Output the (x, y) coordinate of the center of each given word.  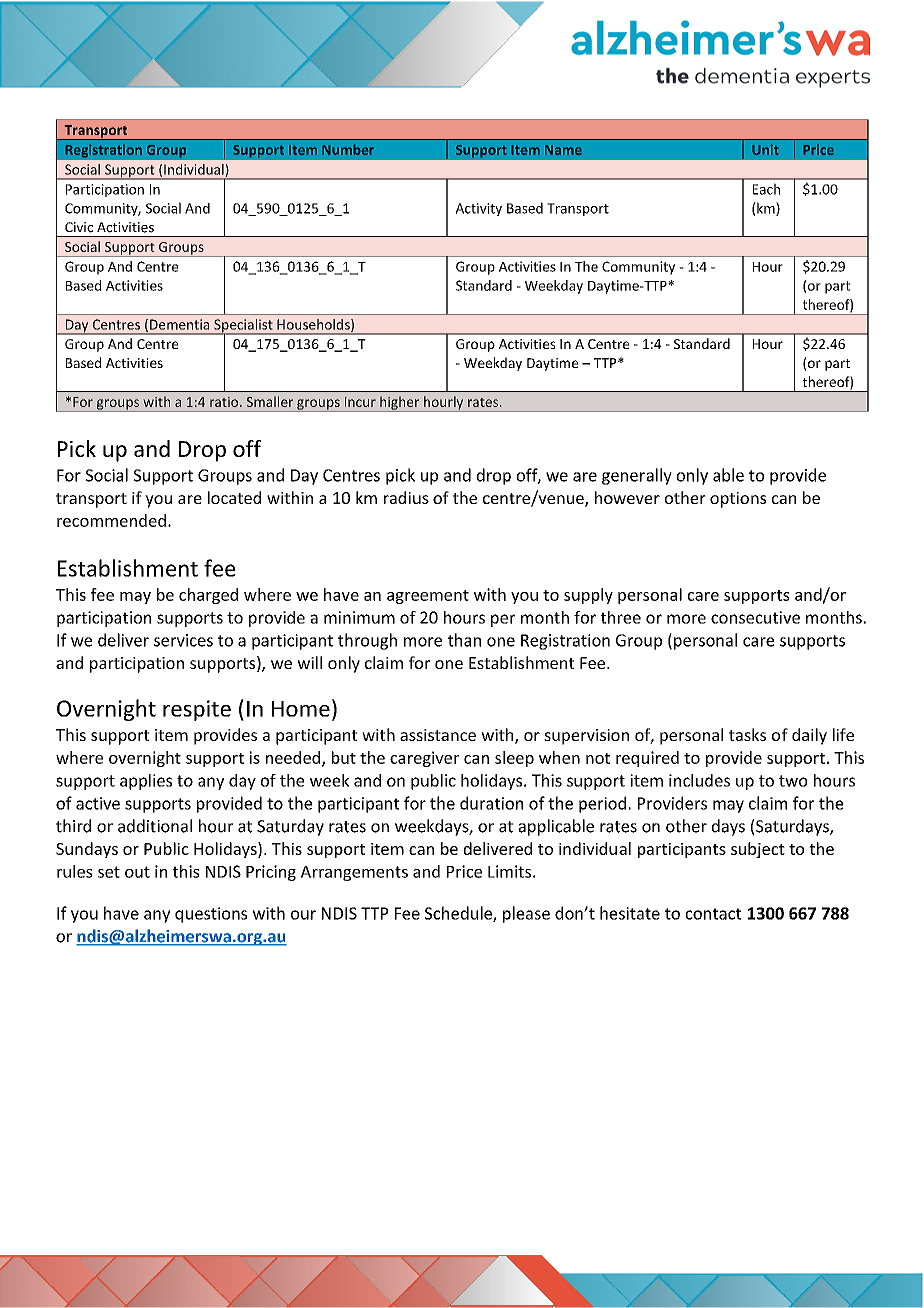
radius (406, 497)
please (526, 914)
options (738, 500)
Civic (79, 227)
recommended (111, 520)
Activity (479, 209)
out (137, 872)
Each (766, 189)
